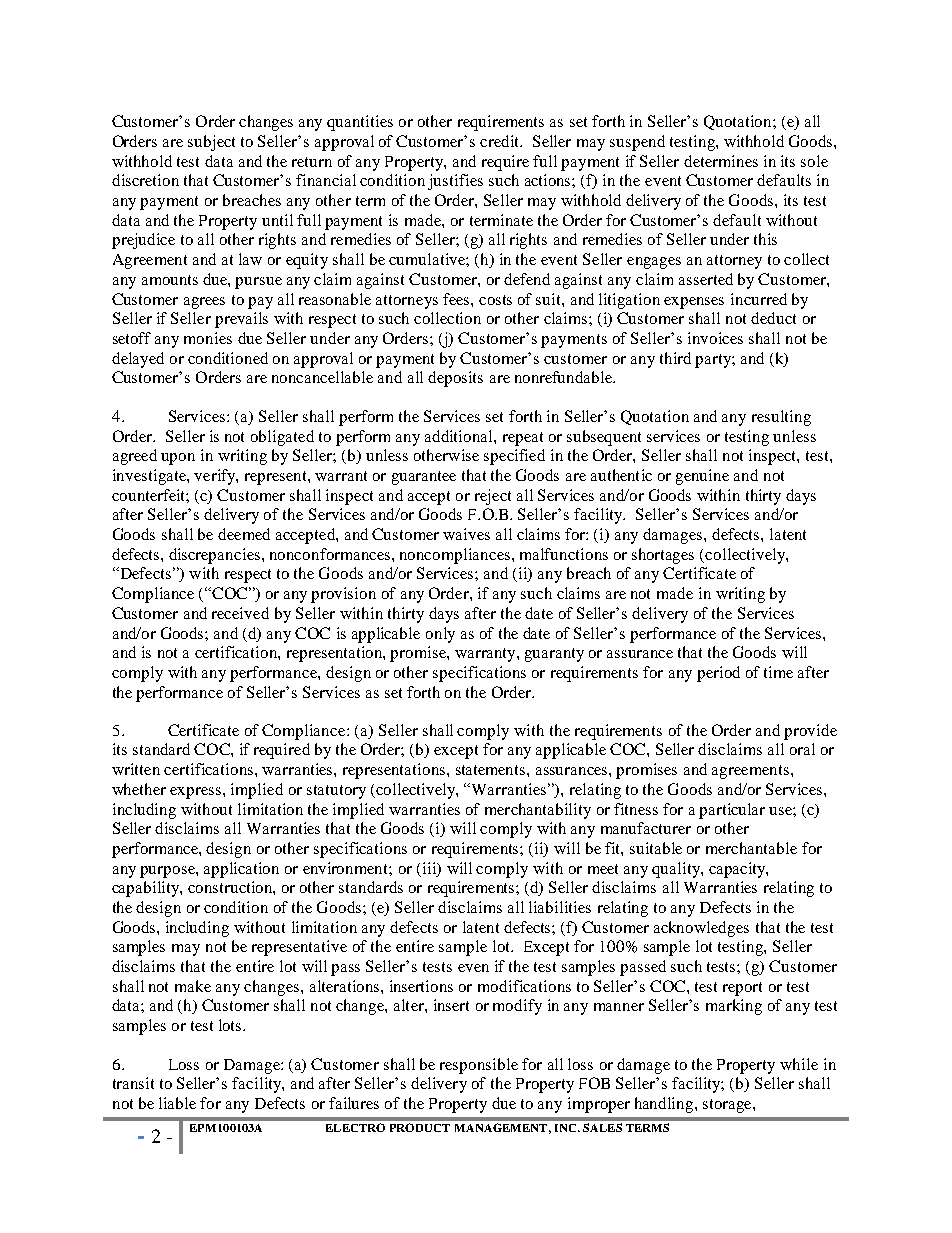  What do you see at coordinates (177, 1103) in the page?
I see `liable` at bounding box center [177, 1103].
